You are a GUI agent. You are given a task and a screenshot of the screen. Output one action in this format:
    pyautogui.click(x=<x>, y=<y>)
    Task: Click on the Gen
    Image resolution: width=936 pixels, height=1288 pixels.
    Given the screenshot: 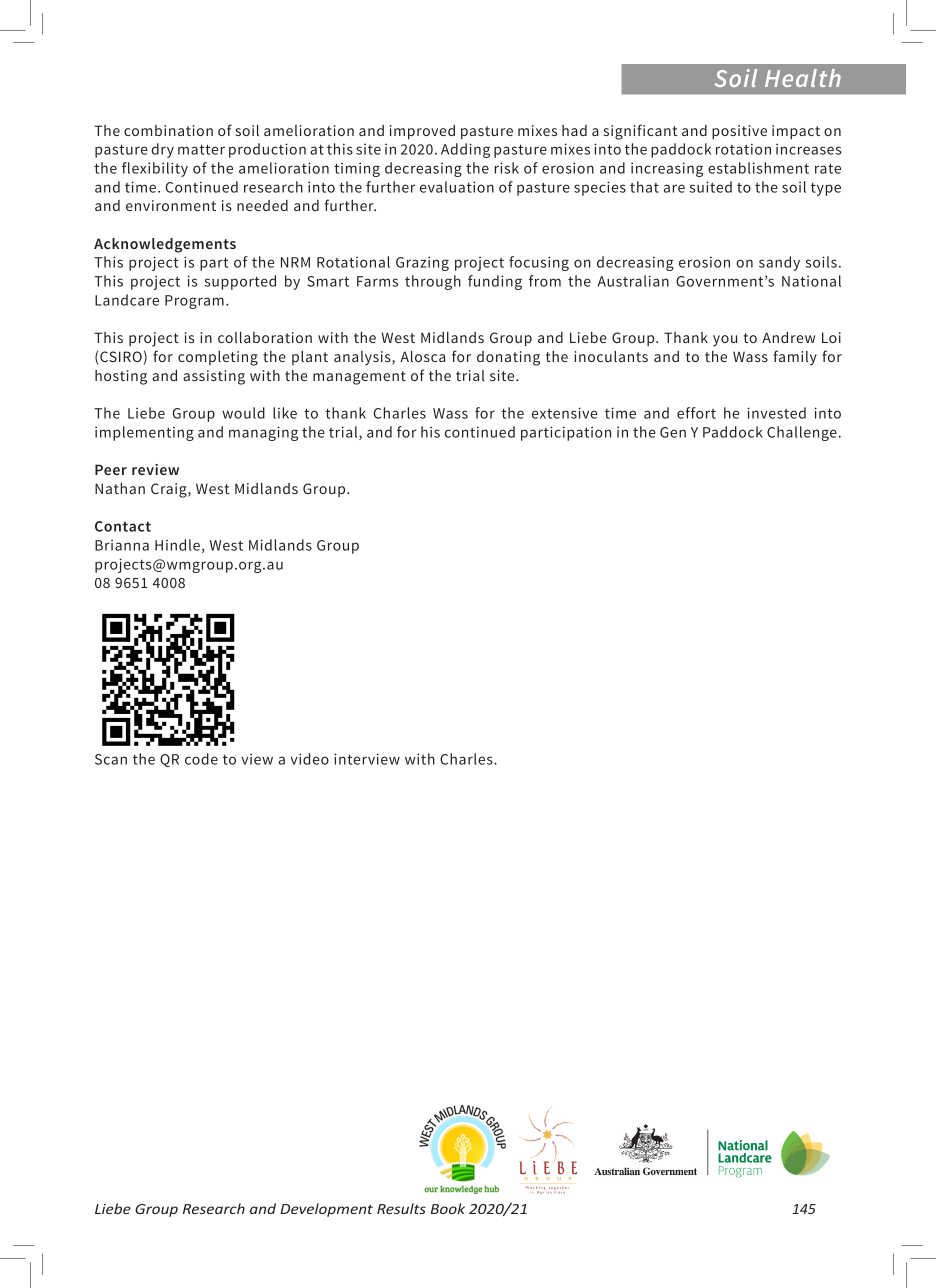 What is the action you would take?
    pyautogui.click(x=673, y=432)
